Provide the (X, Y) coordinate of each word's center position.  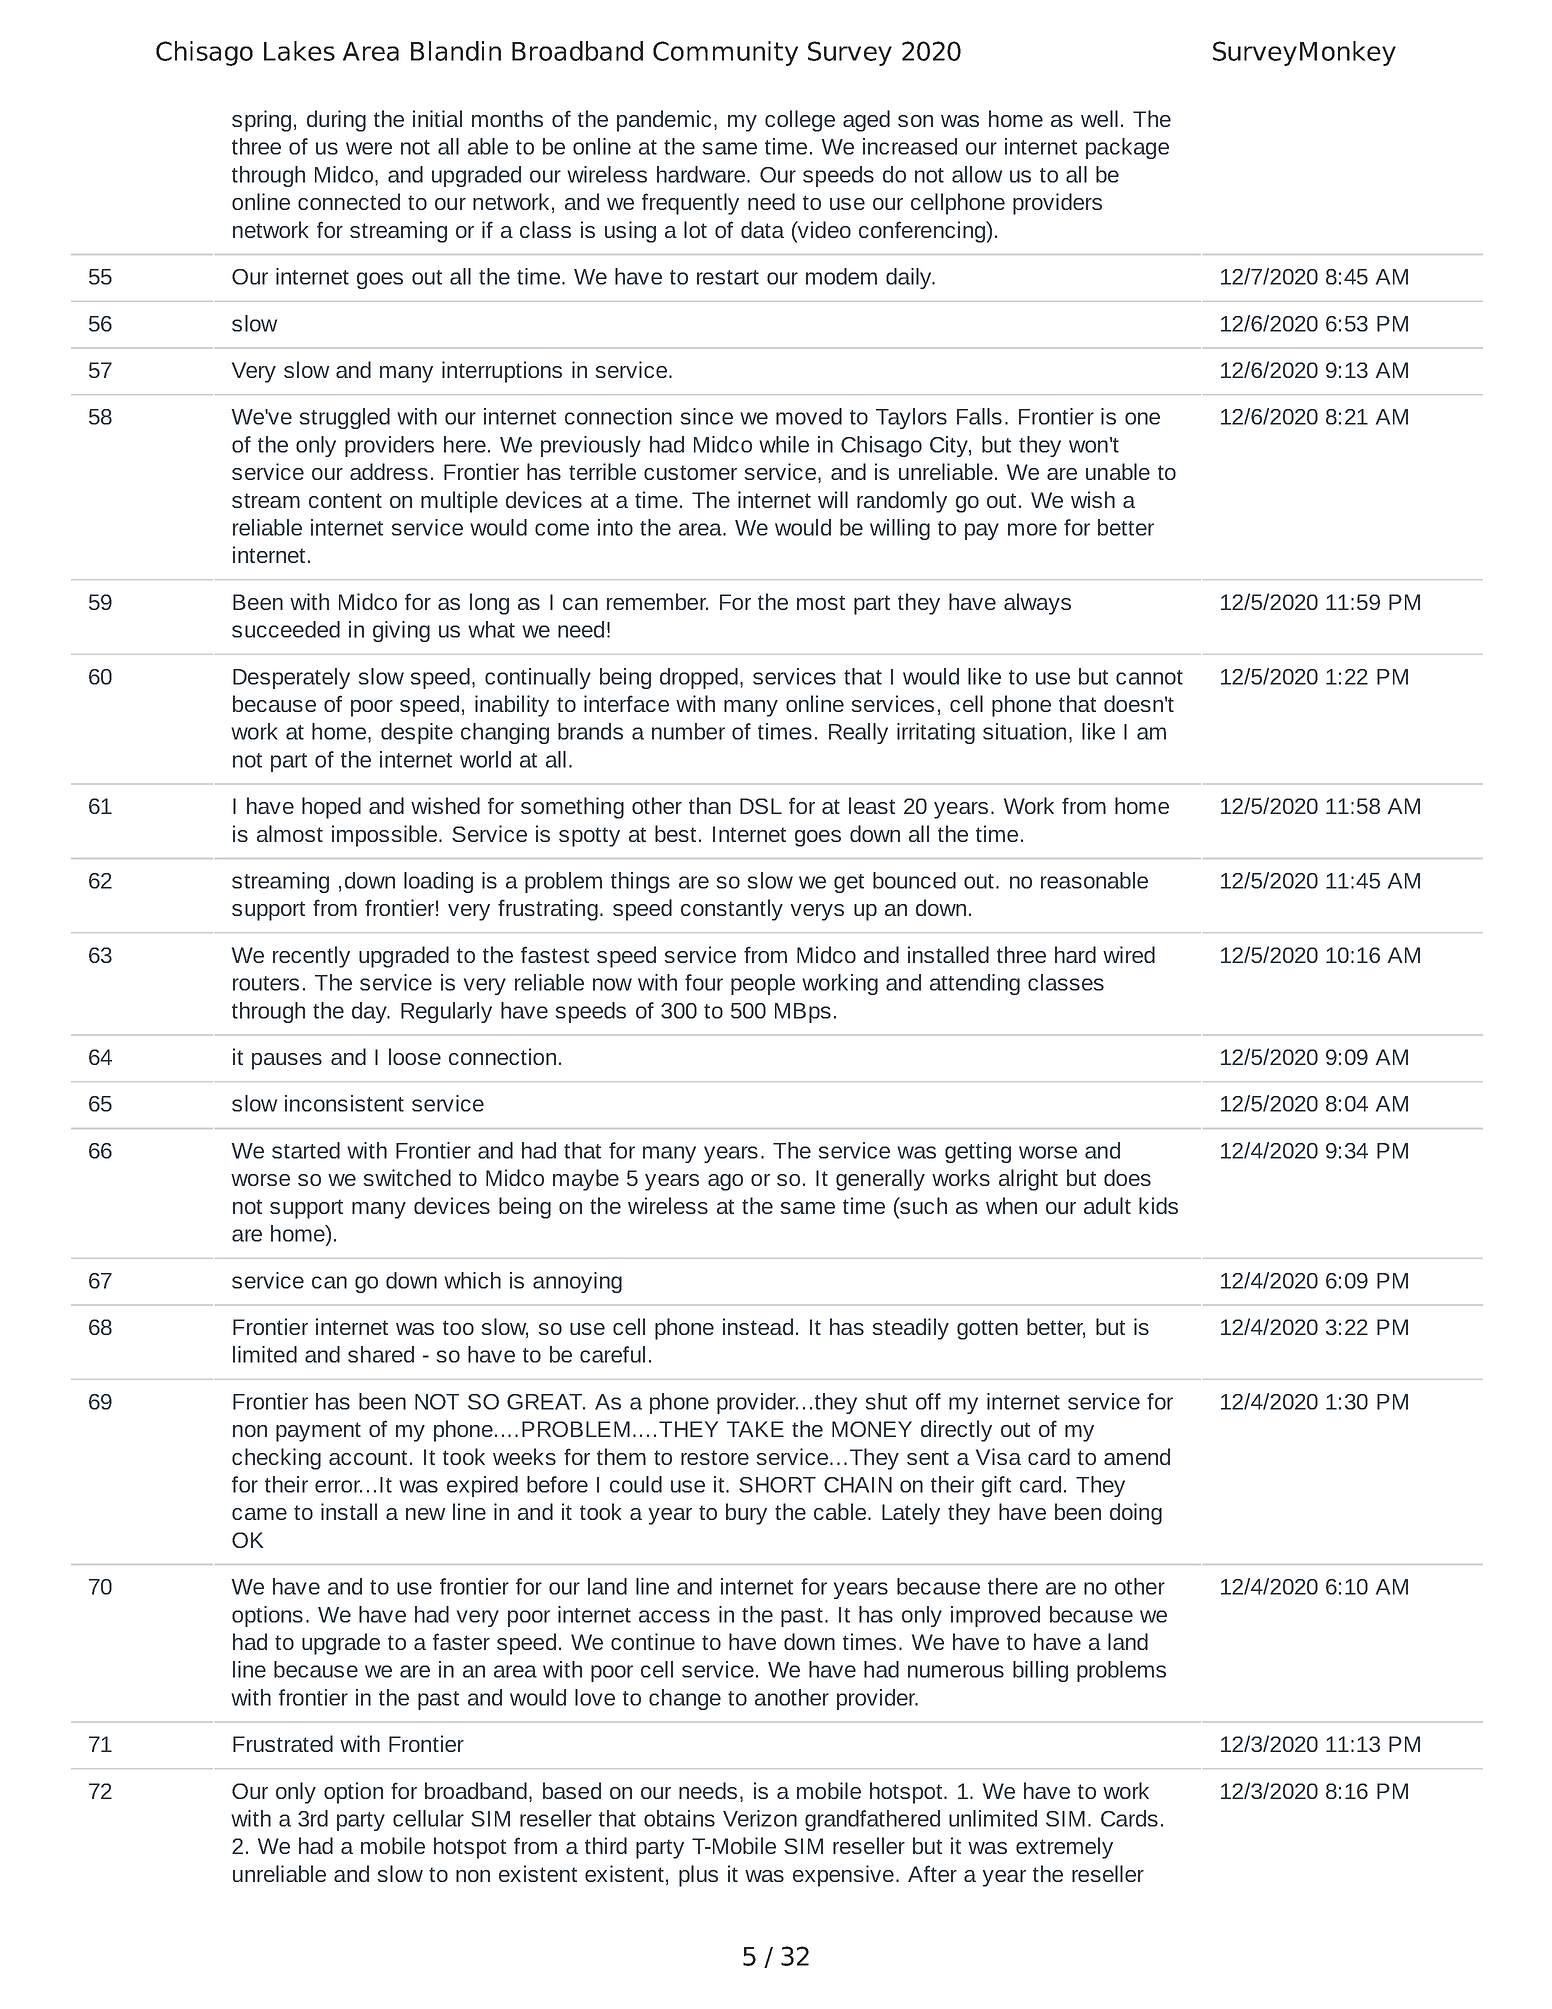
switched (407, 1177)
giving (401, 631)
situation (1024, 731)
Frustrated (283, 1743)
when (1011, 1205)
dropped (699, 678)
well (1099, 118)
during (336, 121)
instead (758, 1326)
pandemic (664, 121)
